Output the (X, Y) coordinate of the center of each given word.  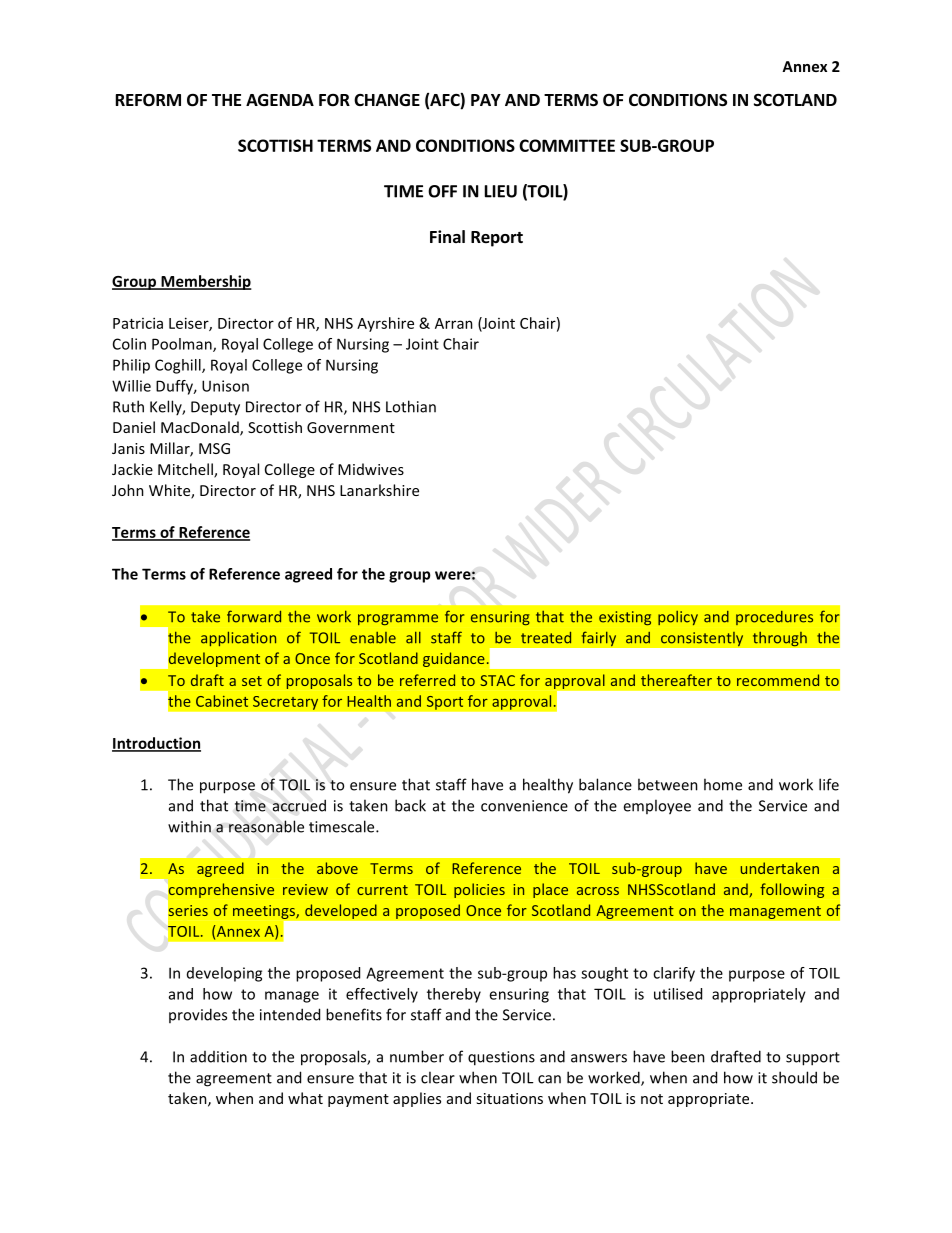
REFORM (148, 100)
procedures (774, 618)
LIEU (501, 191)
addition (218, 1057)
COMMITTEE (567, 145)
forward (254, 616)
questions (501, 1058)
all (413, 638)
